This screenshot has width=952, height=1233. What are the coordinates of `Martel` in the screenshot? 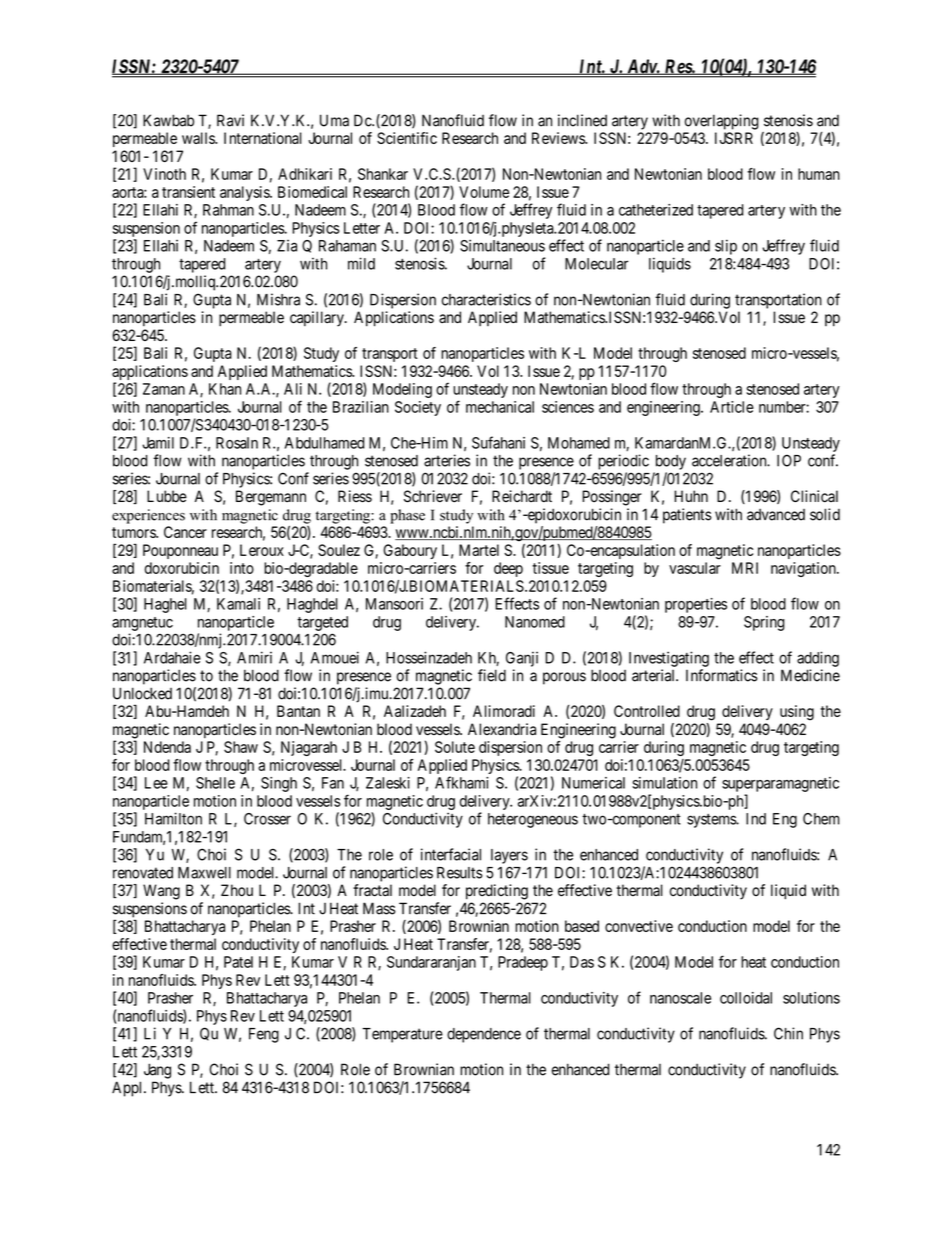 It's located at (479, 550).
